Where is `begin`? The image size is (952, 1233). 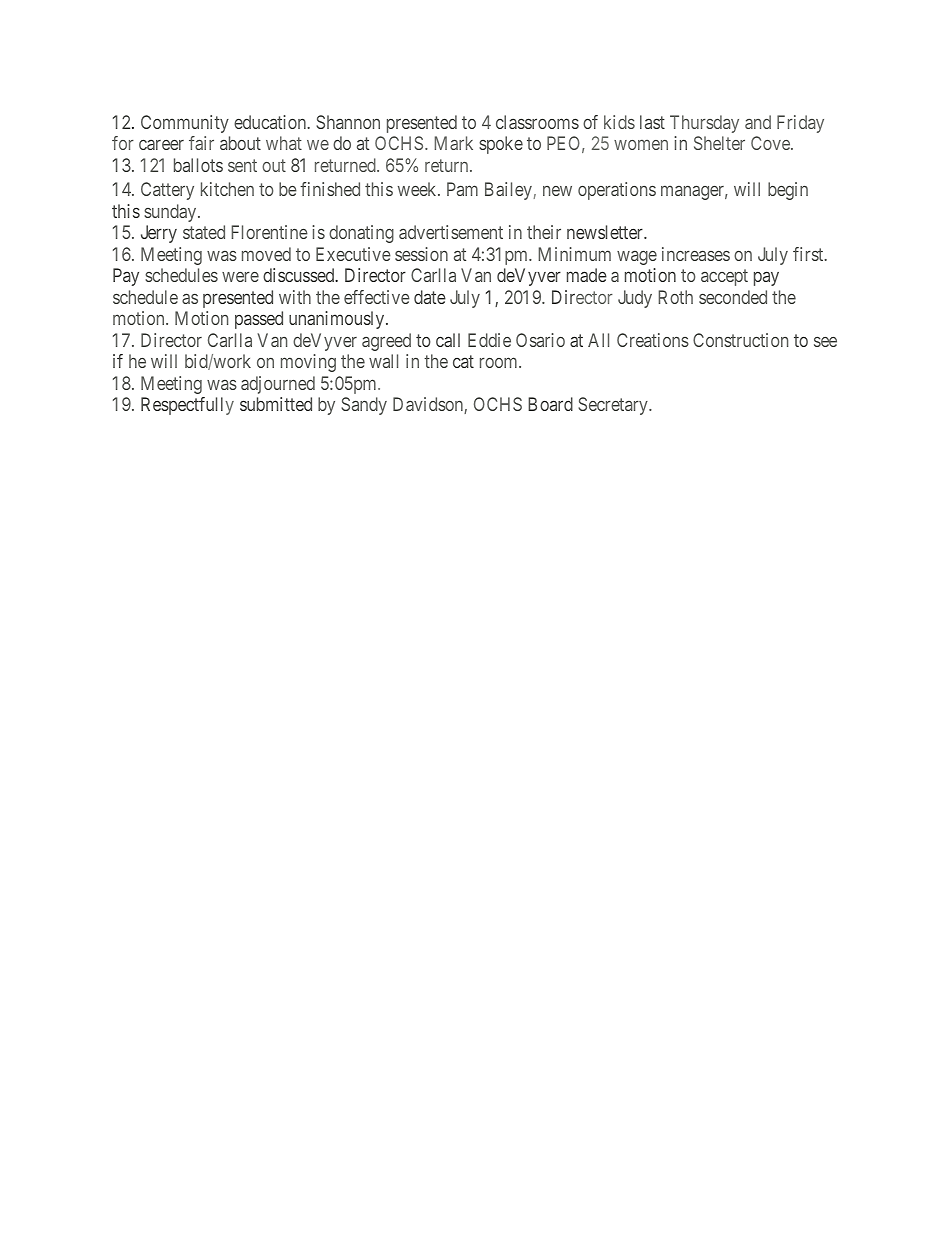 begin is located at coordinates (788, 191).
